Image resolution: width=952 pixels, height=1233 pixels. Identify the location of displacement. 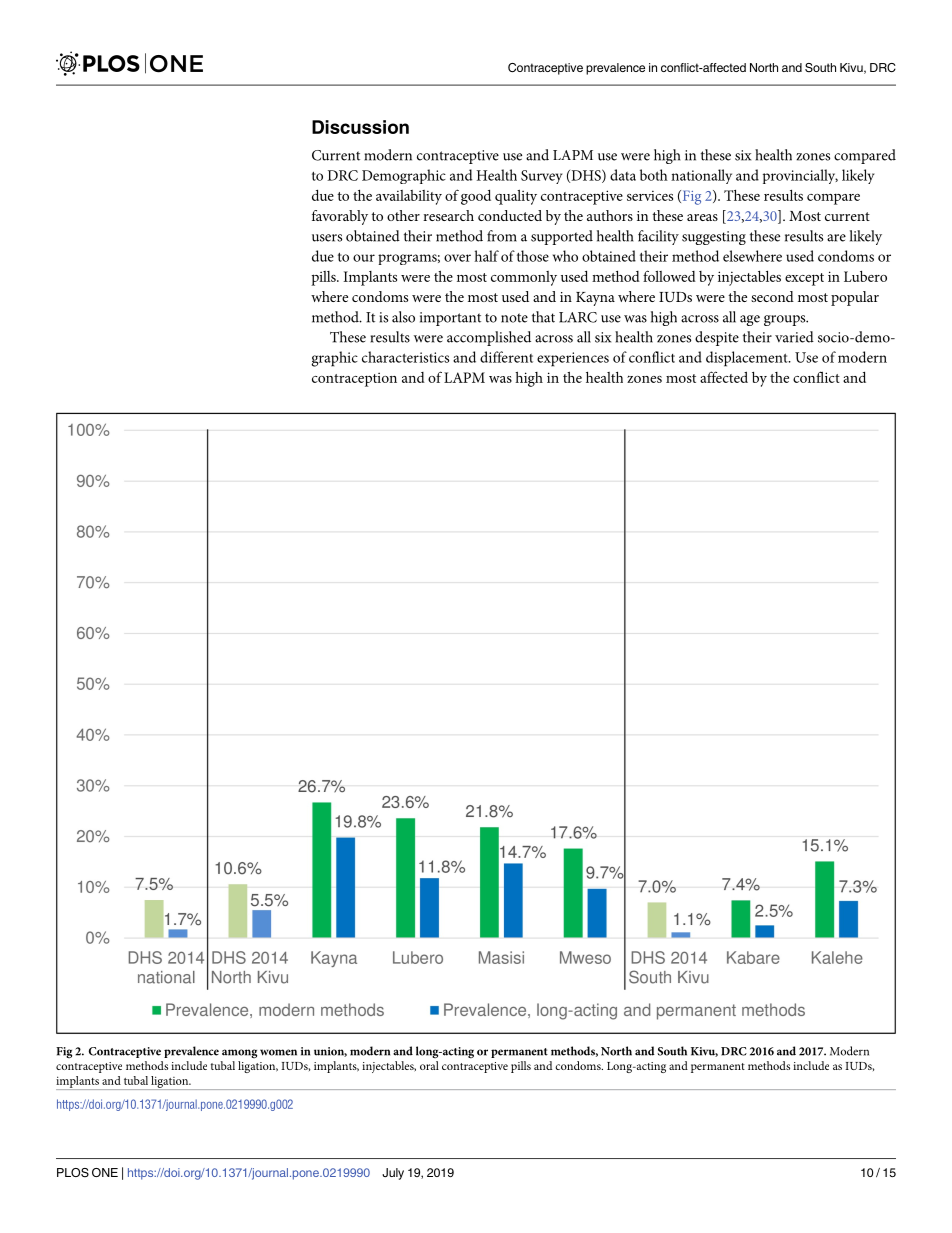
(748, 359).
